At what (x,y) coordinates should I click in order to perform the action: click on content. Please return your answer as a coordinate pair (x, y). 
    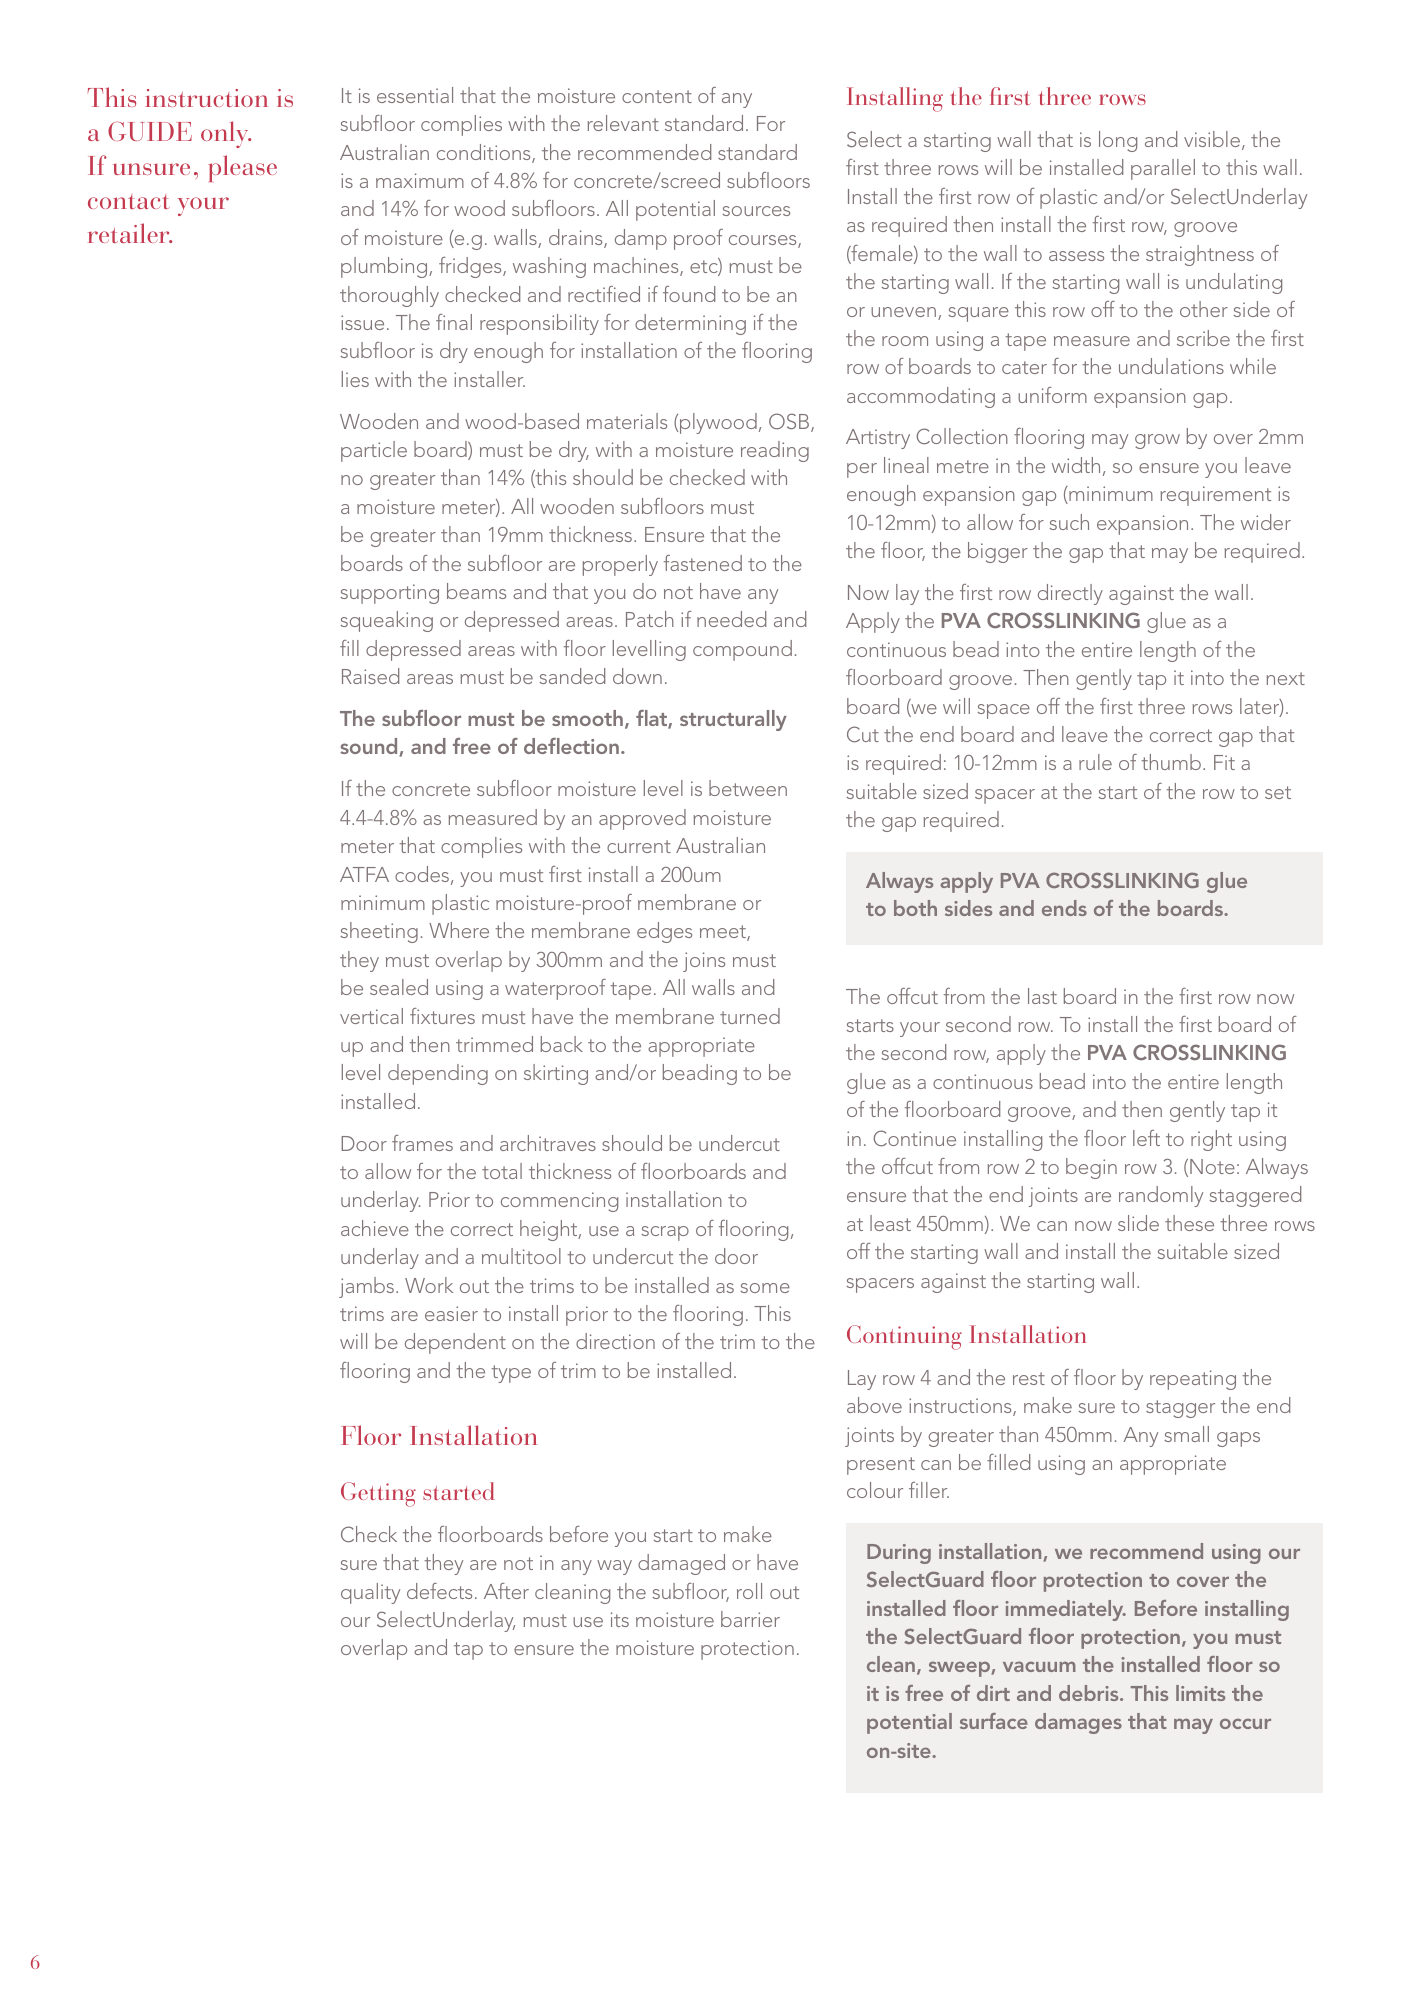
    Looking at the image, I should click on (657, 96).
